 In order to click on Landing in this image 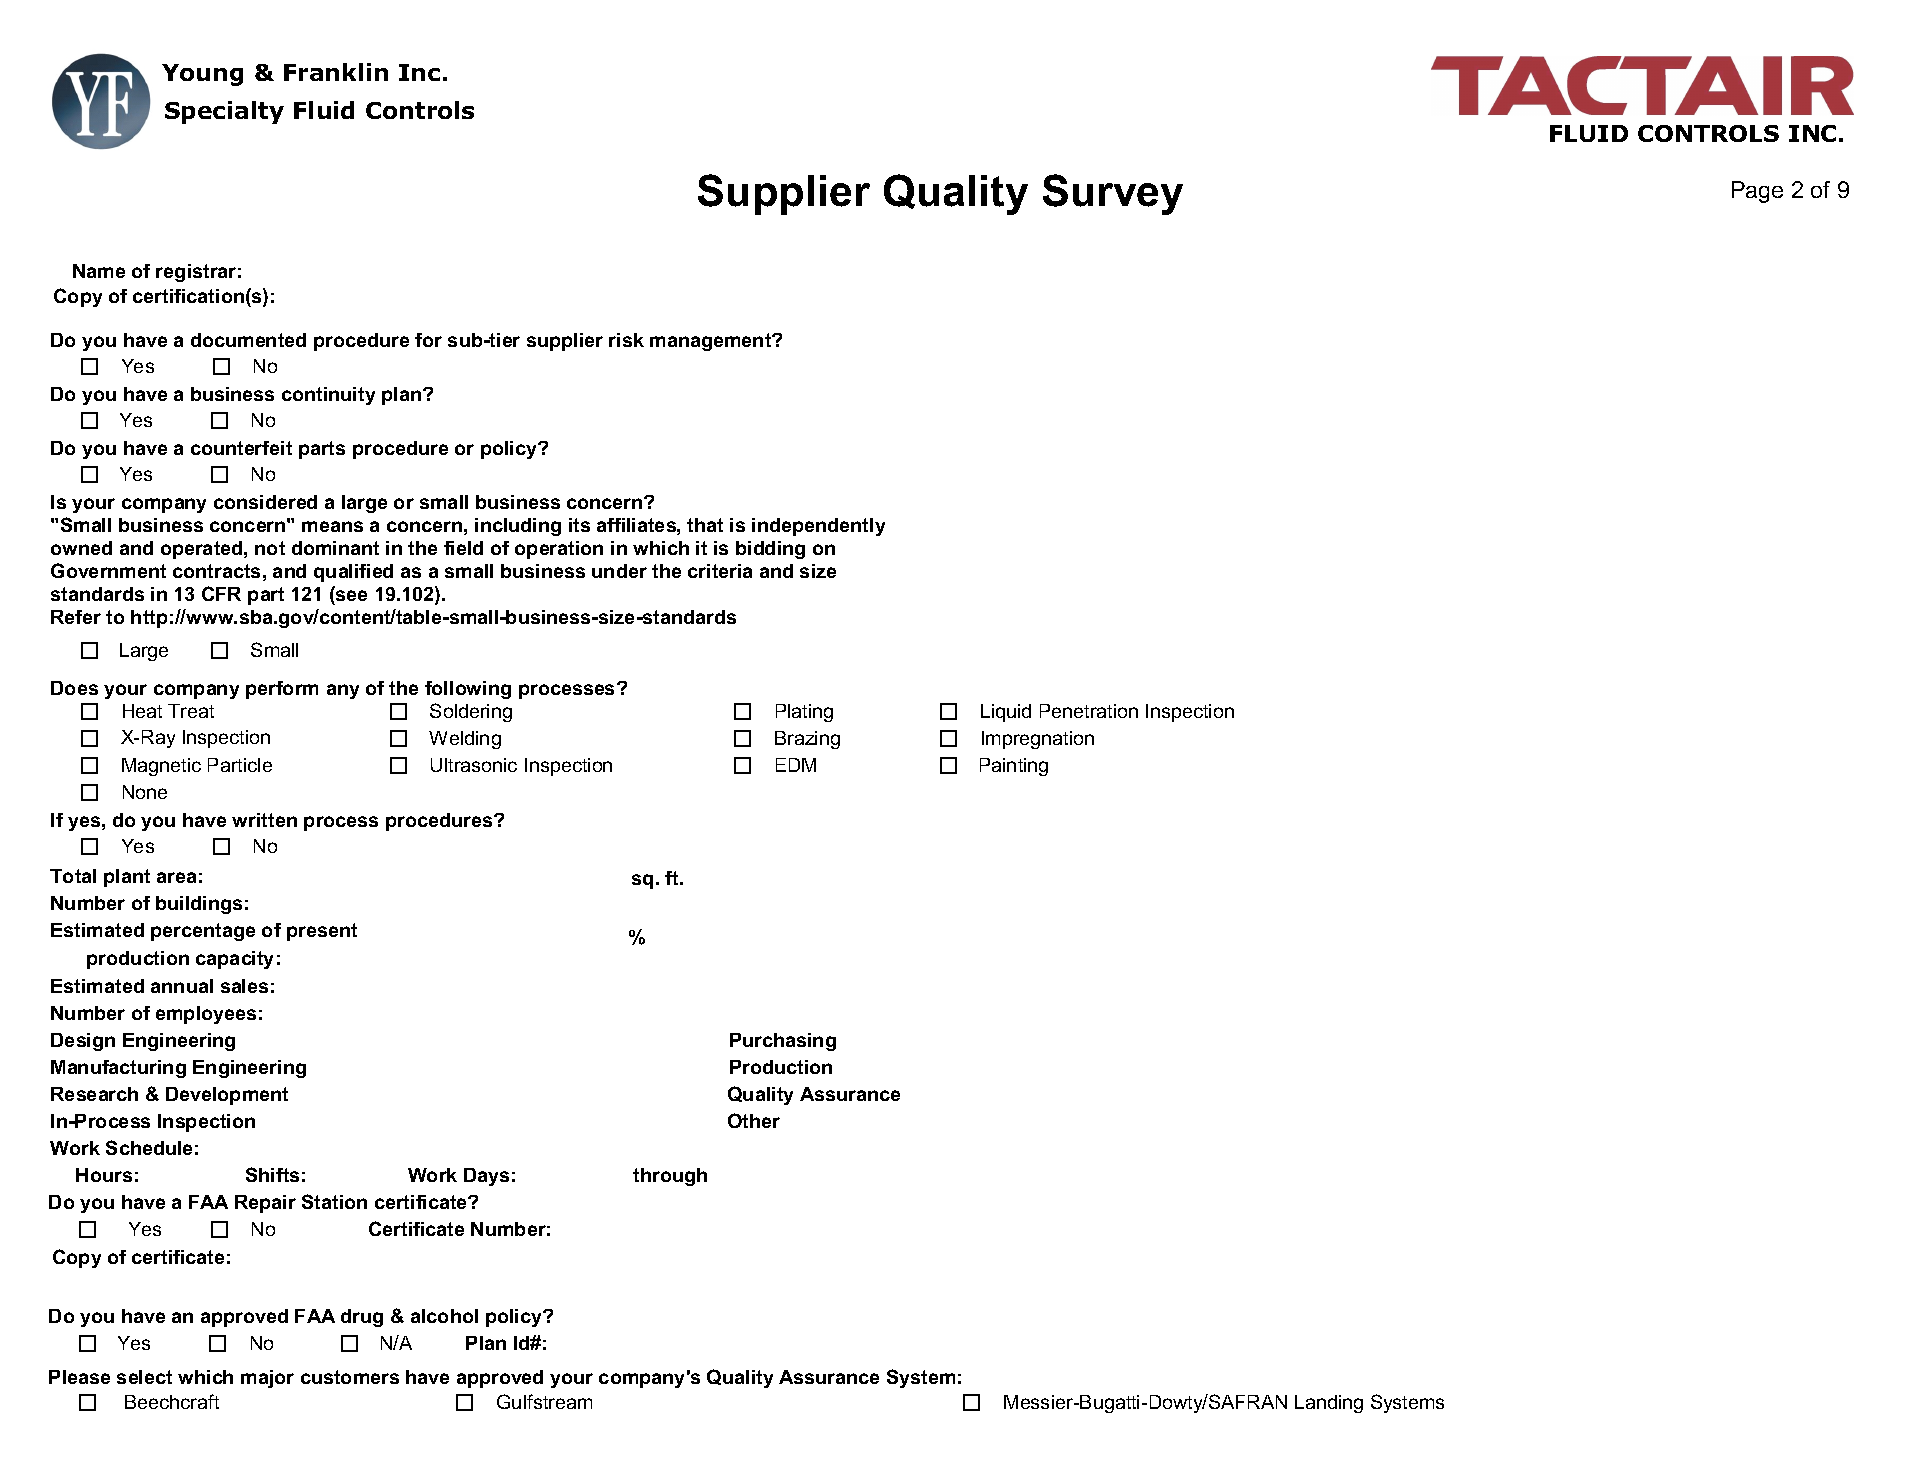, I will do `click(1329, 1404)`.
